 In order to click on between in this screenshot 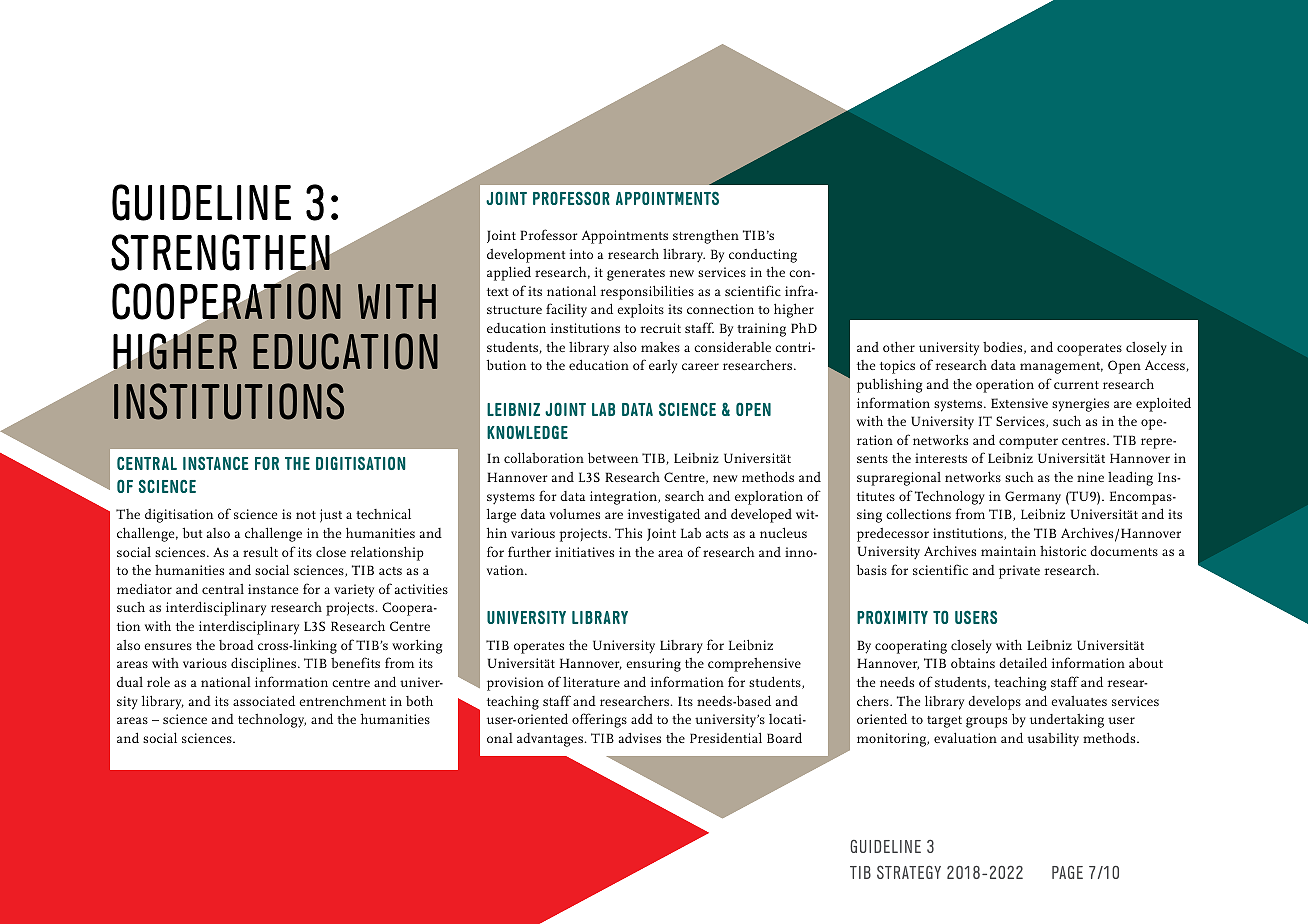, I will do `click(613, 457)`.
